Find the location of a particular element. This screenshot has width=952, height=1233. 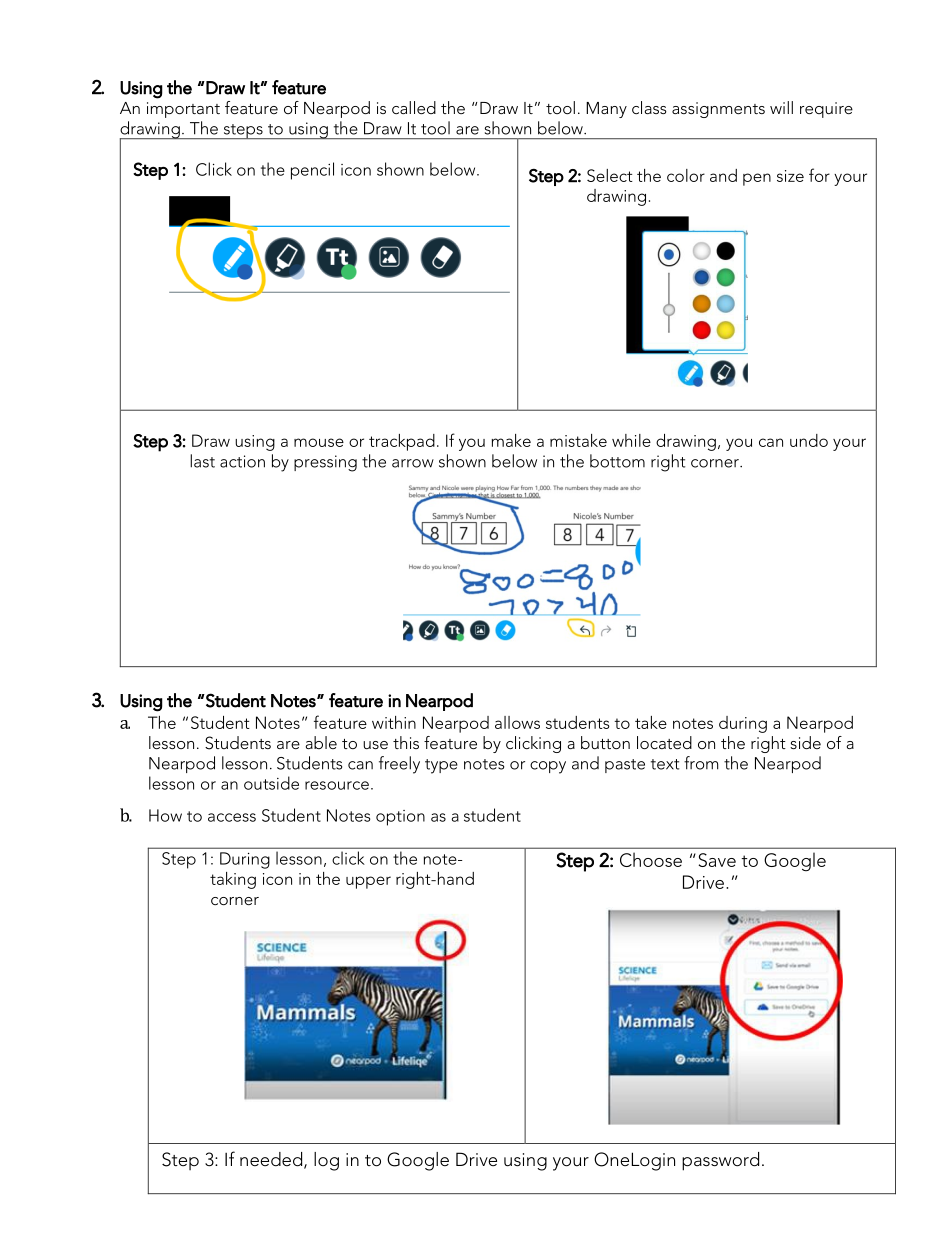

called is located at coordinates (414, 107).
